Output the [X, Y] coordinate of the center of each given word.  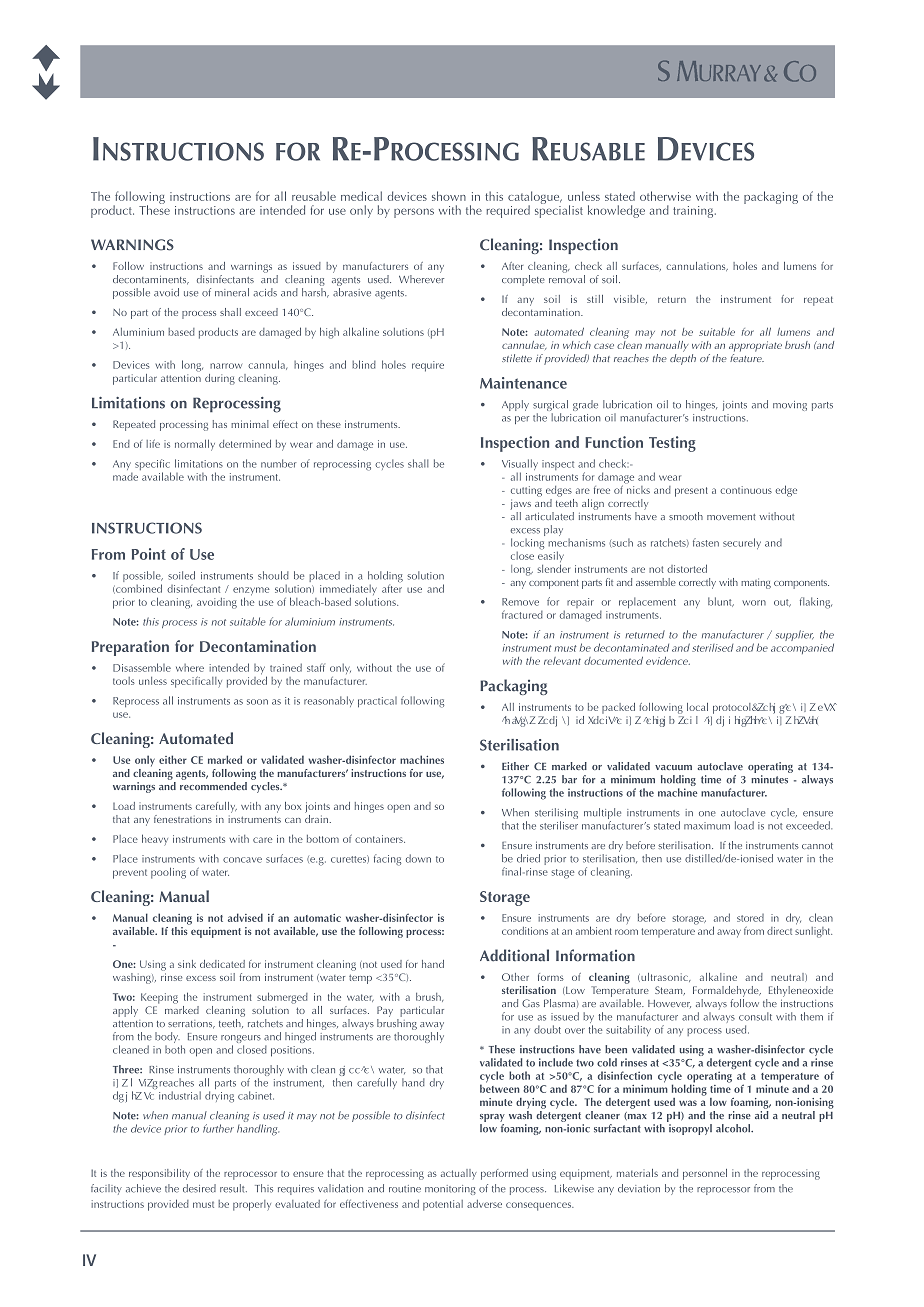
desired [199, 1188]
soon [257, 702]
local [697, 707]
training [694, 212]
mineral [232, 292]
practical [377, 702]
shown [449, 196]
